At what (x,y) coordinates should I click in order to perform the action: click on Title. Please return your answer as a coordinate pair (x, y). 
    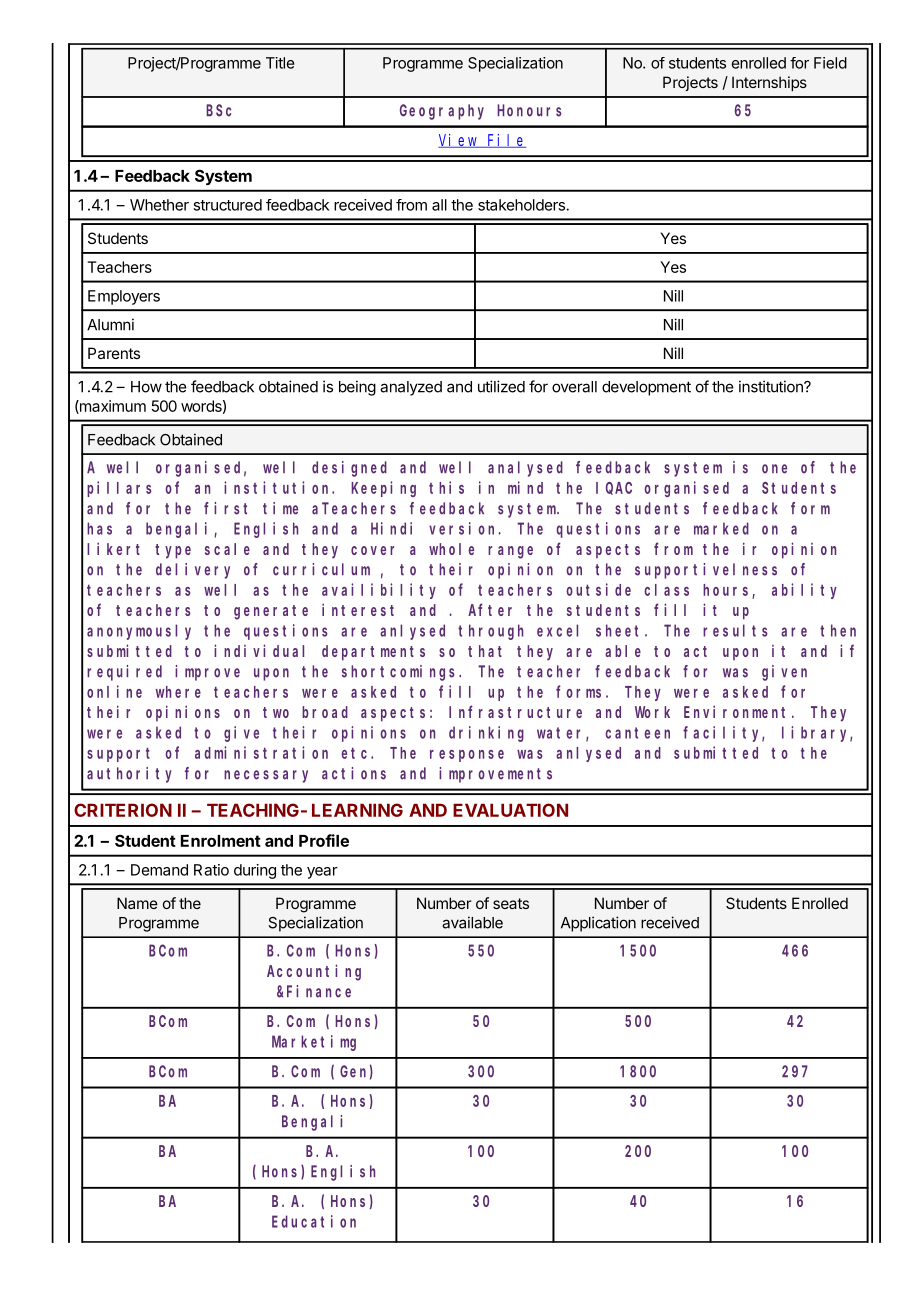
    Looking at the image, I should click on (280, 63).
